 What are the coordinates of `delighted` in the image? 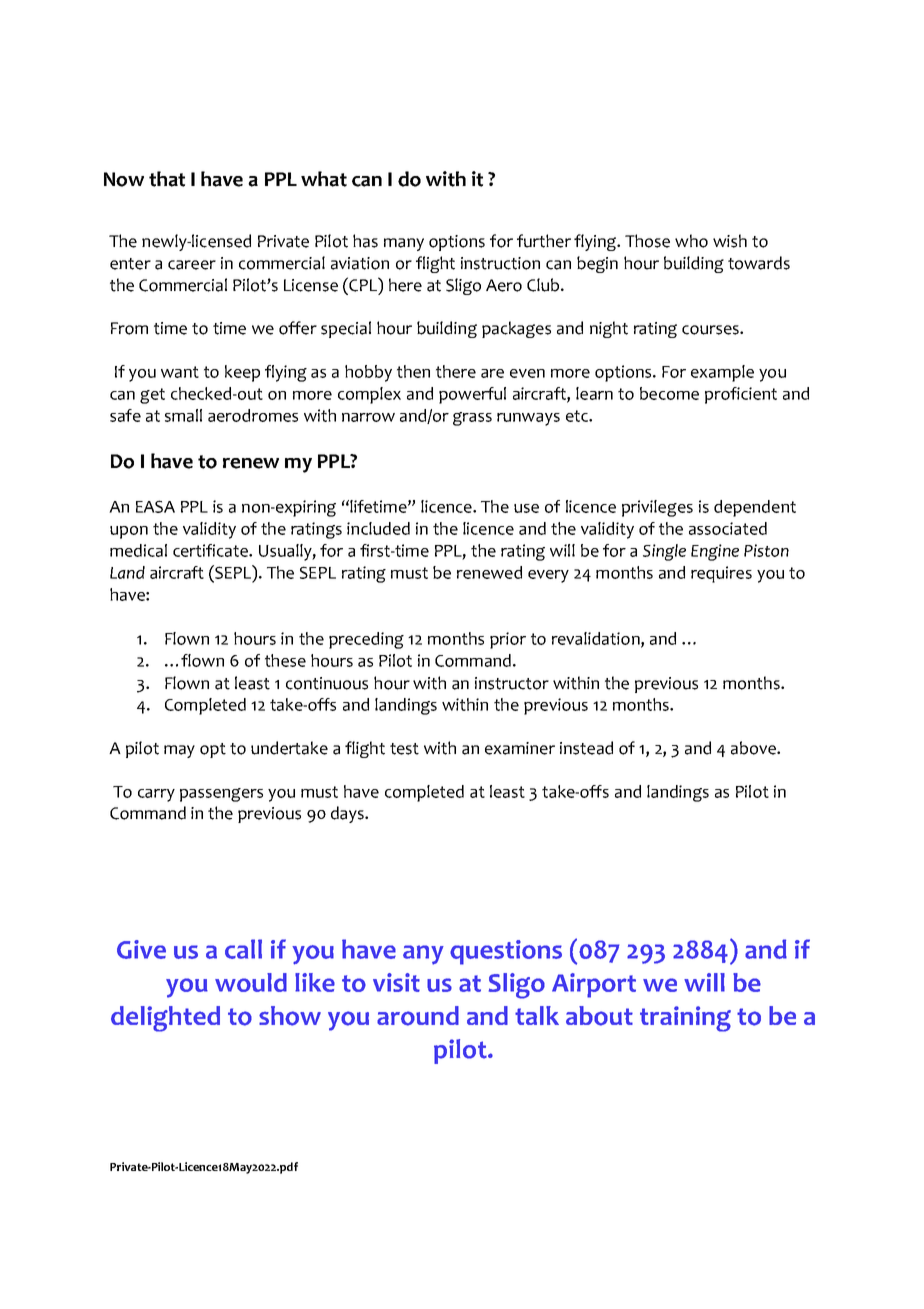 It's located at (165, 1019).
